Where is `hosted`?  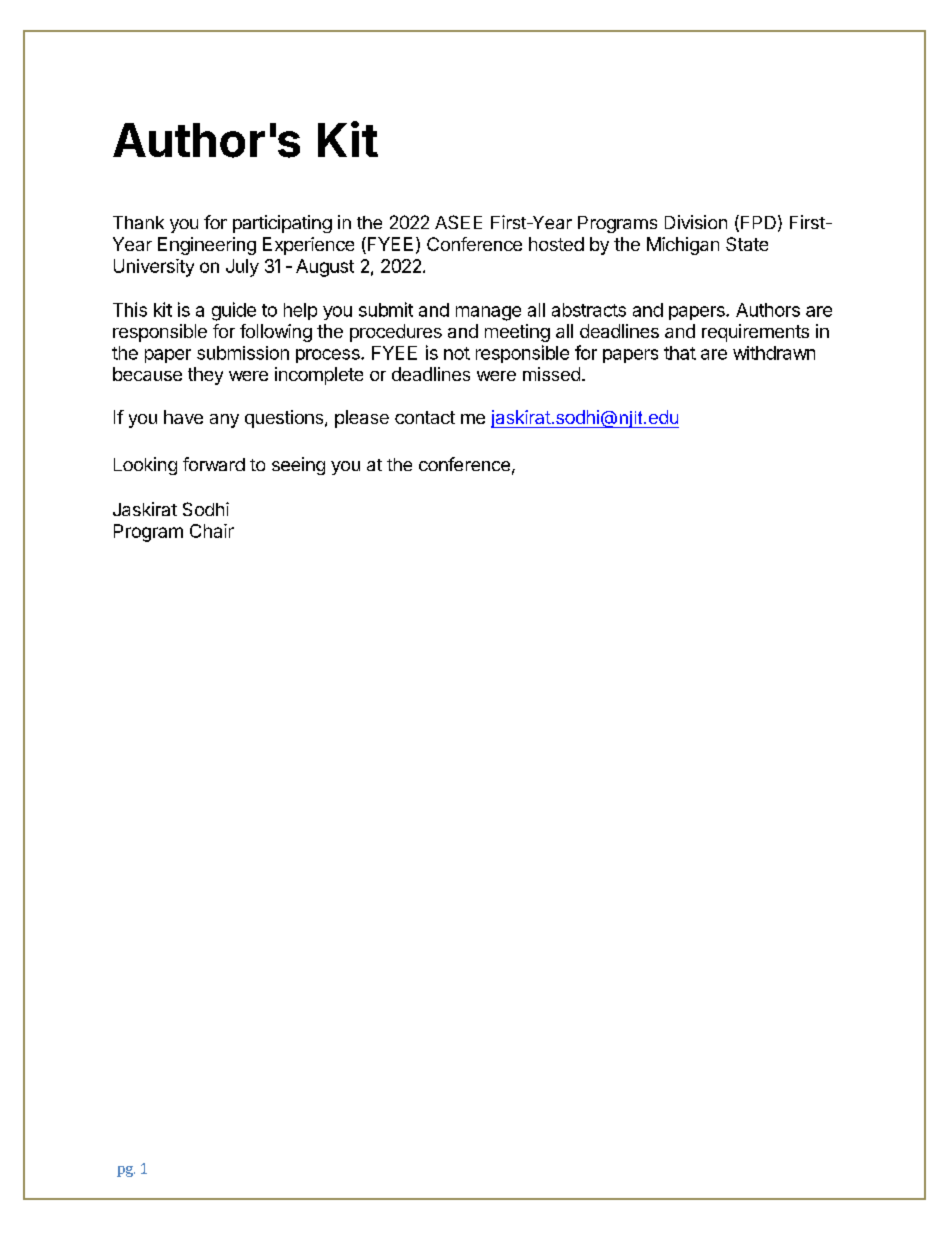
hosted is located at coordinates (556, 244).
